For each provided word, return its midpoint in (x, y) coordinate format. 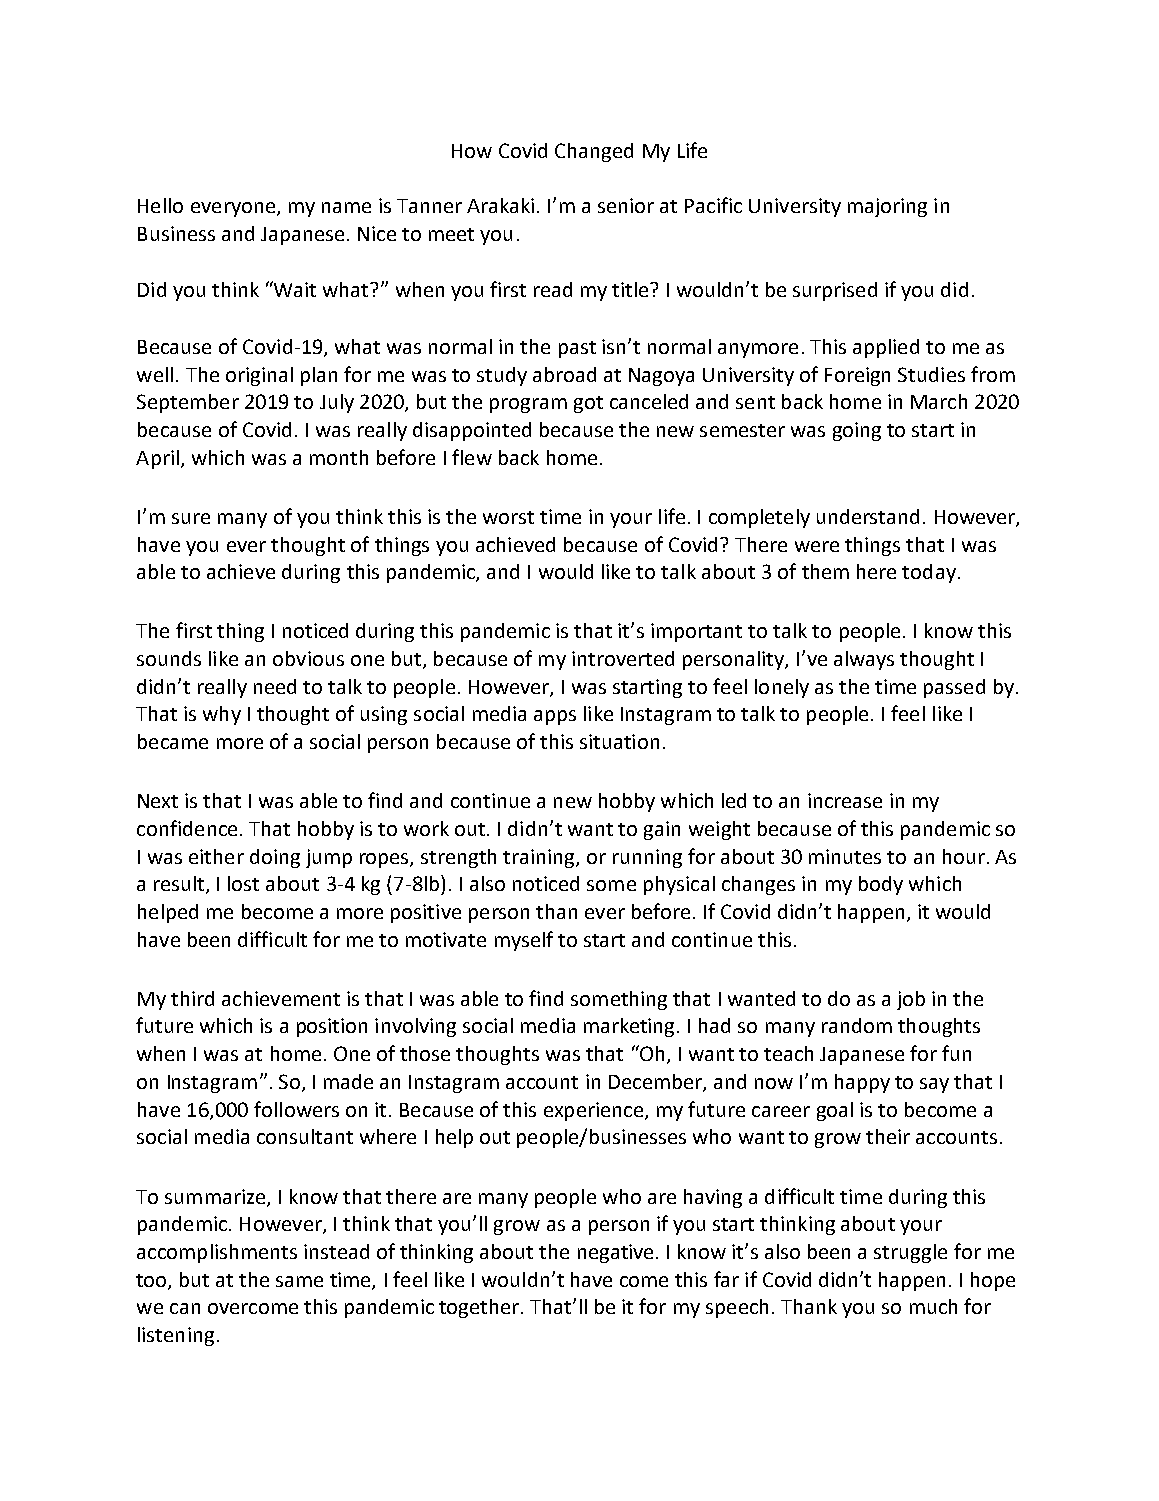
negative (615, 1253)
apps (555, 717)
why (222, 715)
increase (845, 800)
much (933, 1306)
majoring (887, 207)
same (299, 1281)
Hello (160, 205)
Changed (594, 152)
